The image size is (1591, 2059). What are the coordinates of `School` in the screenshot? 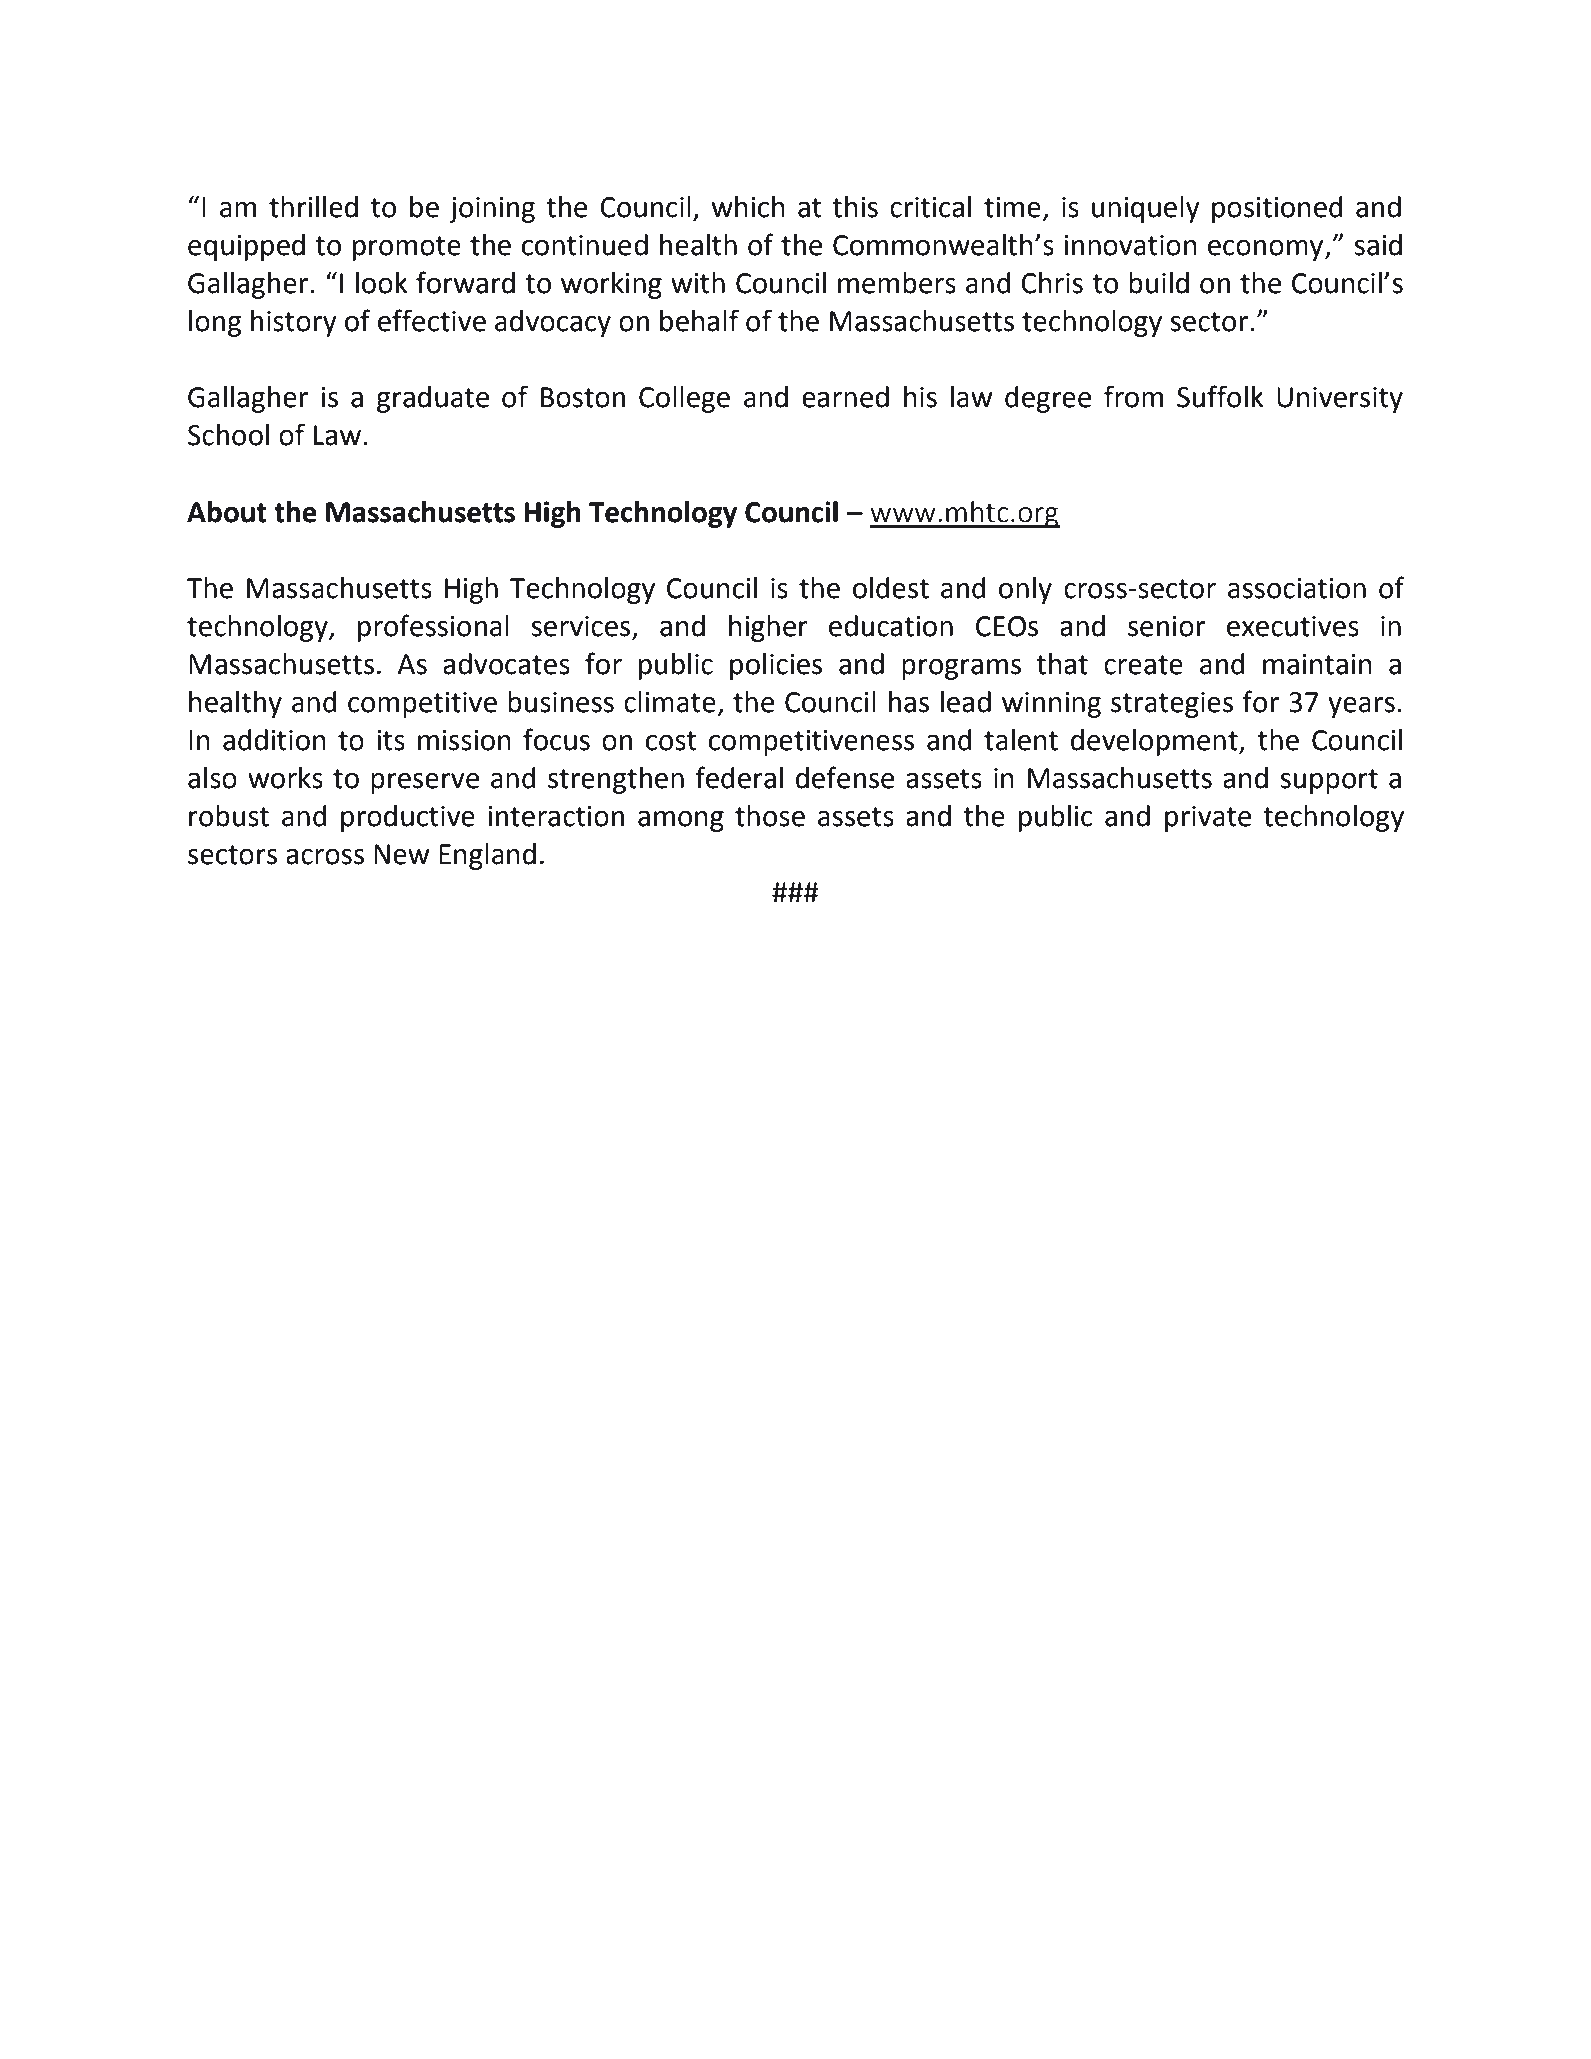 It's located at (228, 435).
